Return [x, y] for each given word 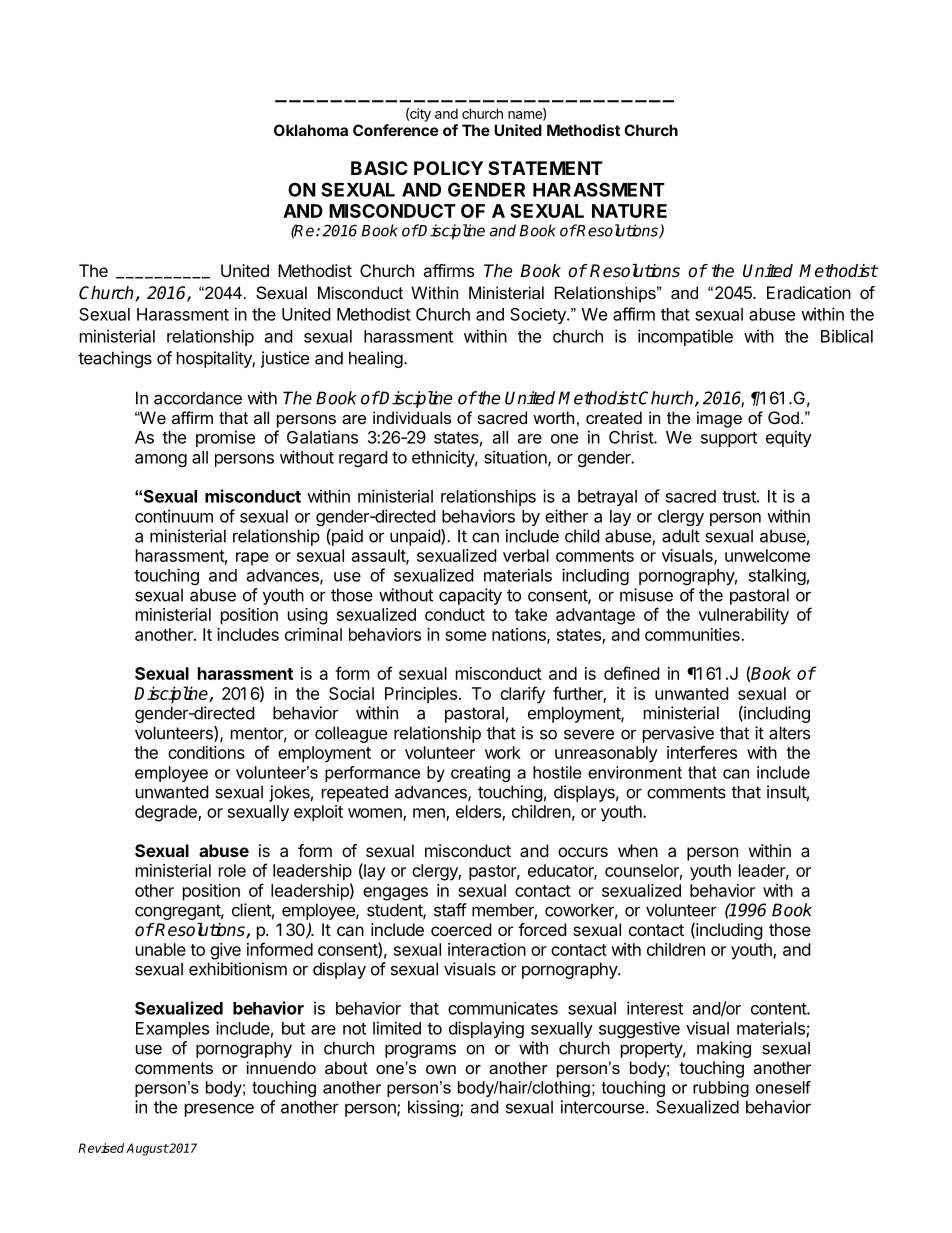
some [465, 636]
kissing [434, 1108]
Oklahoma [311, 130]
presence [219, 1110]
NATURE [629, 211]
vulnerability [743, 616]
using [308, 616]
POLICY [448, 168]
